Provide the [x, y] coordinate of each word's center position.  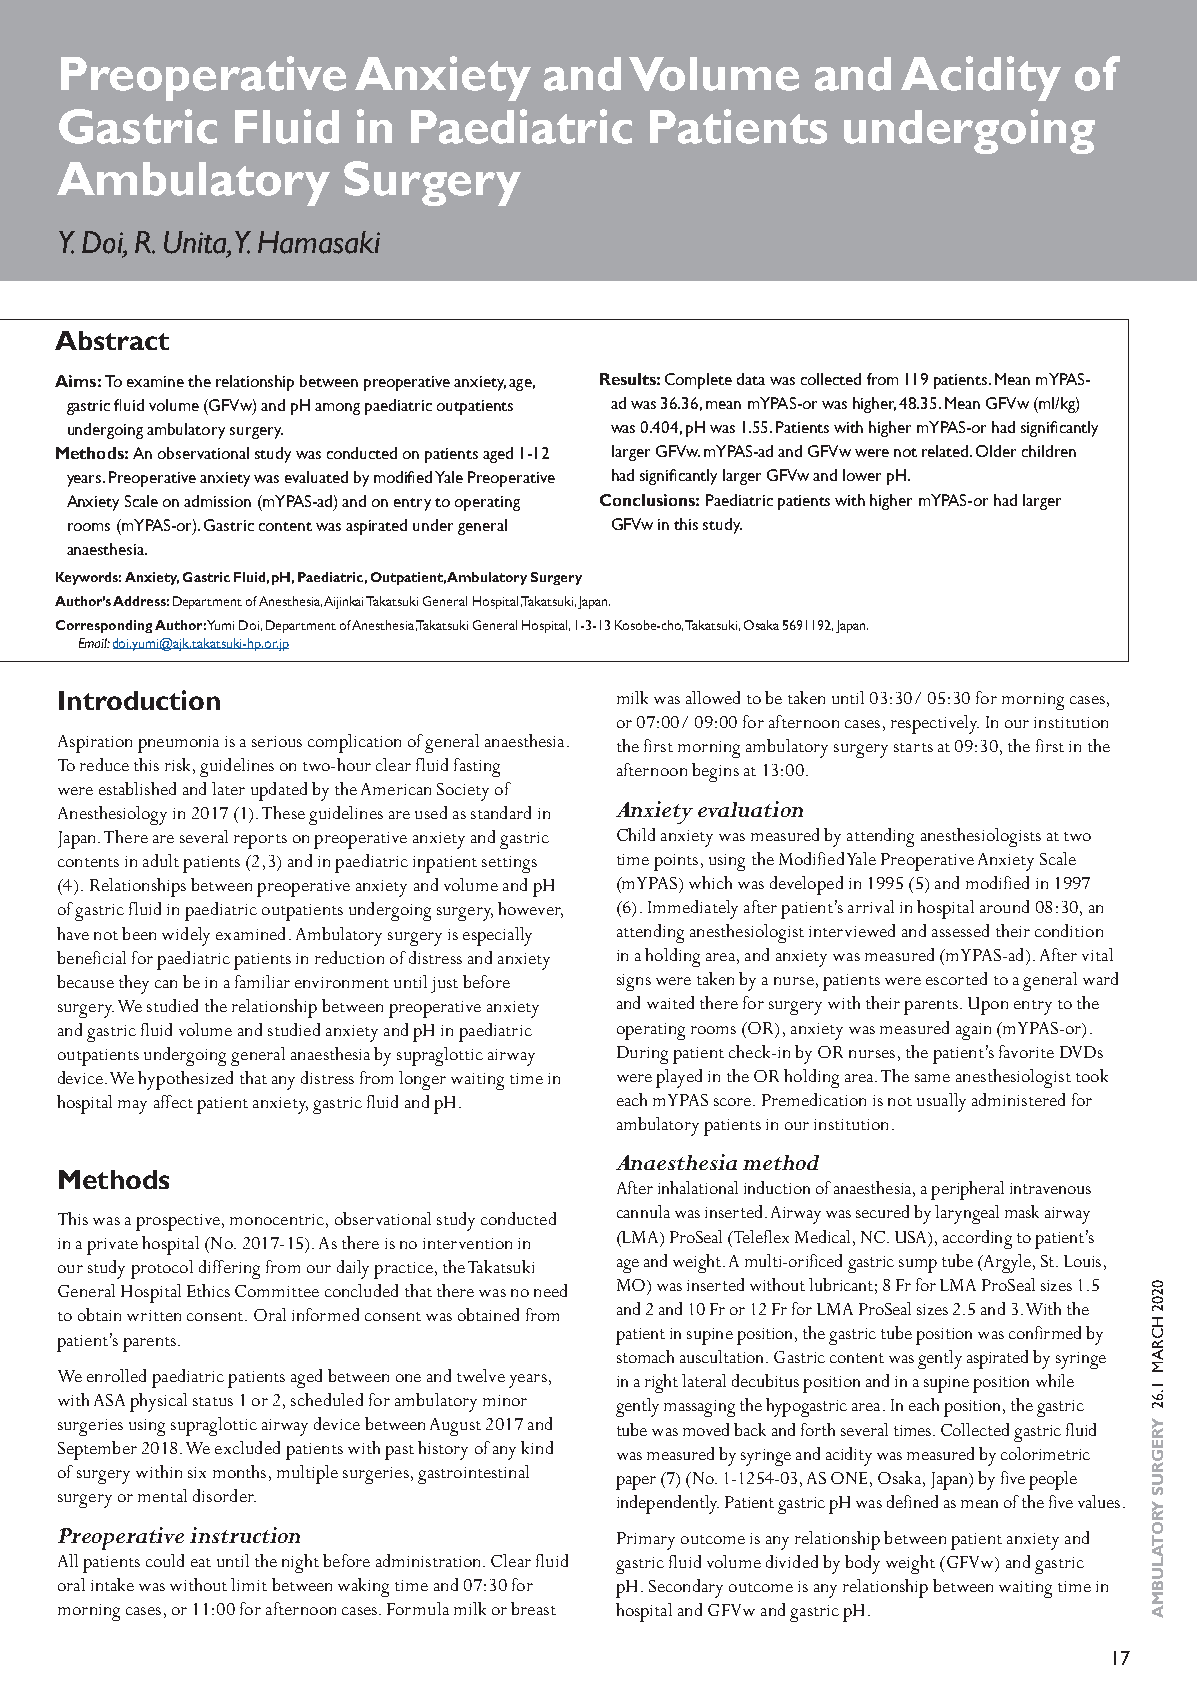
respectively [935, 724]
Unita [196, 243]
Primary [646, 1541]
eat [201, 1562]
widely [186, 936]
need [550, 1290]
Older [996, 451]
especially [497, 936]
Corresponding [104, 626]
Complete [698, 381]
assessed [960, 930]
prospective [179, 1222]
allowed [713, 697]
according [977, 1239]
